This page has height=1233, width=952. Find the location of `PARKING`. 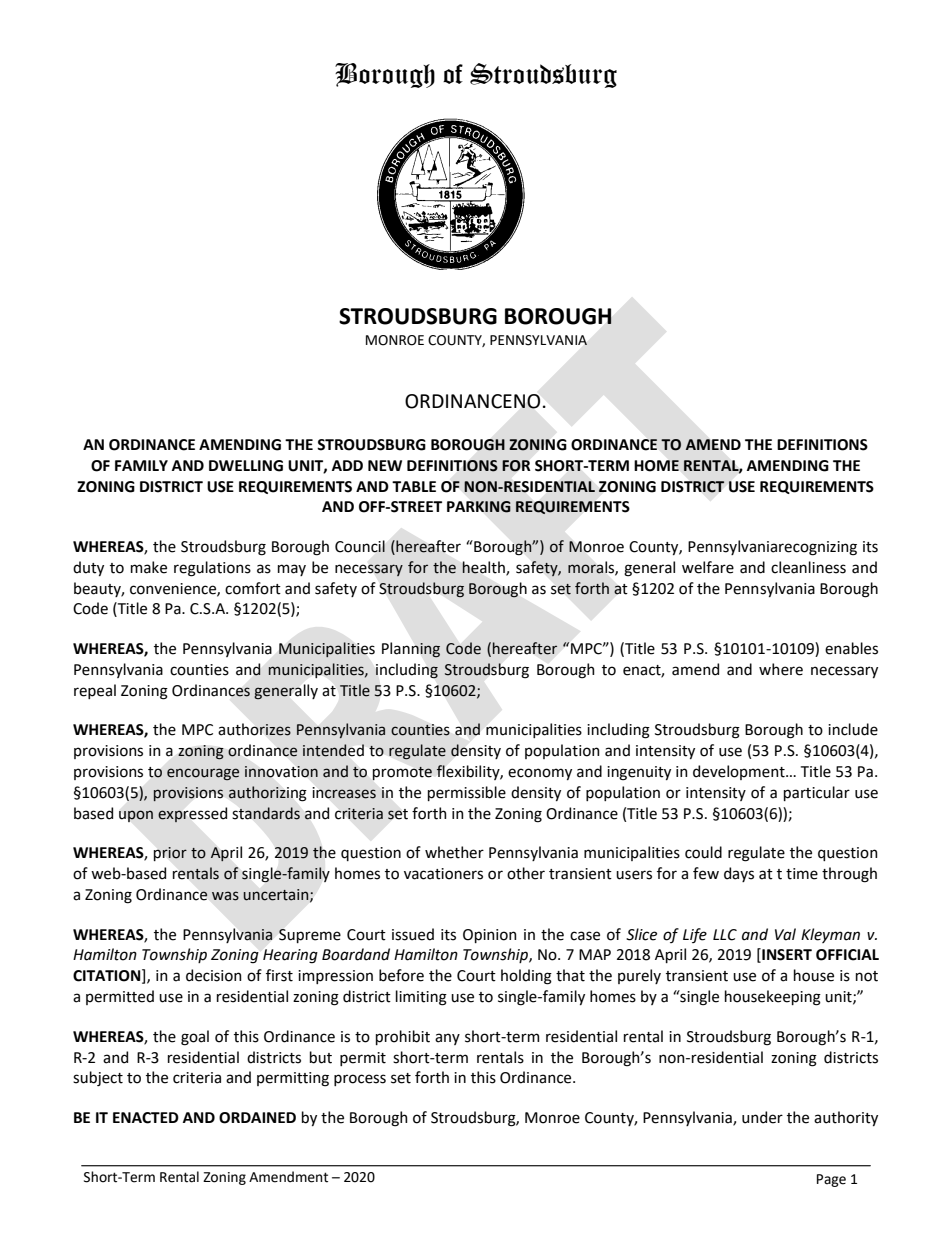

PARKING is located at coordinates (479, 507).
